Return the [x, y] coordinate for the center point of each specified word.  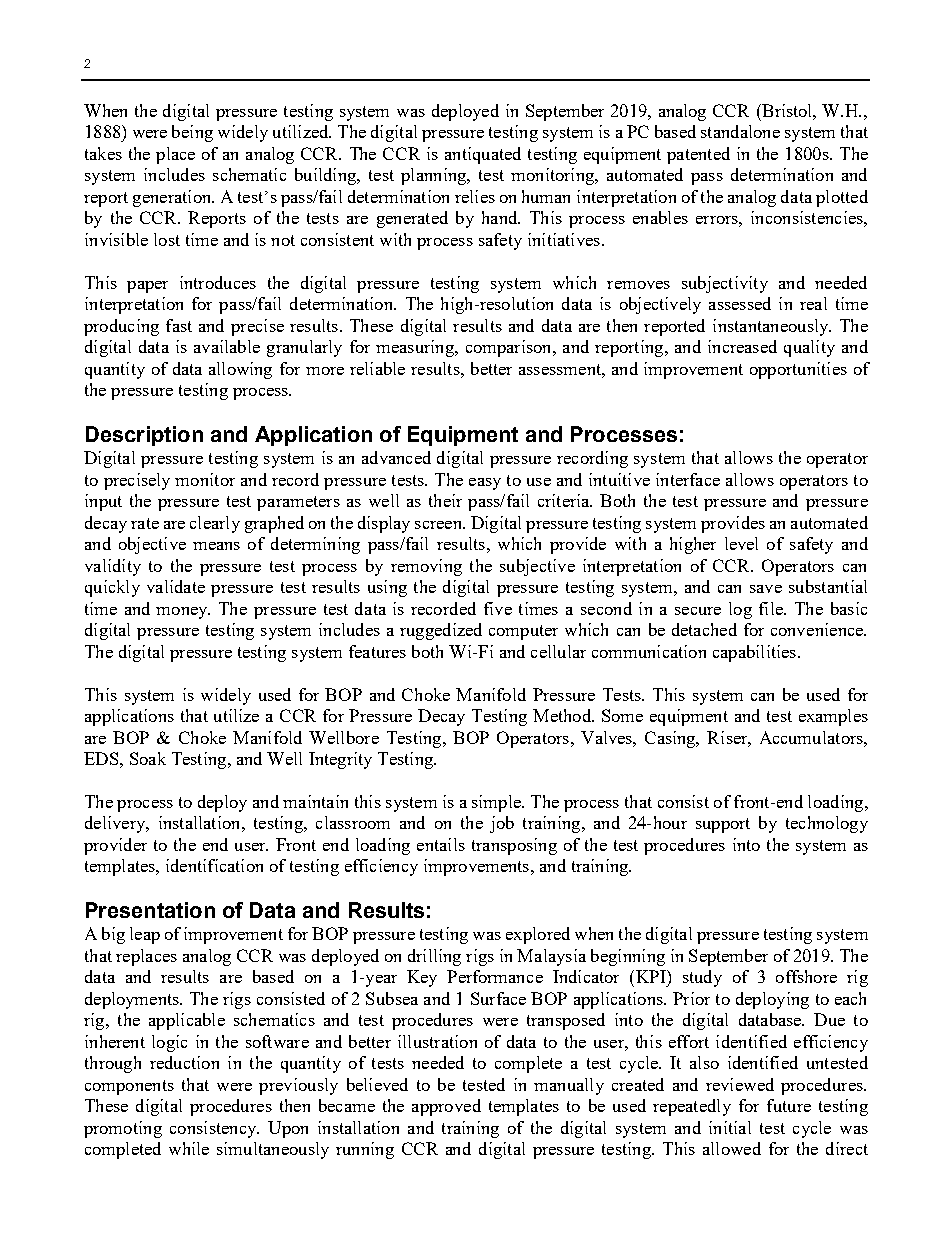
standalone [740, 131]
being [192, 133]
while [189, 1148]
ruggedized [441, 631]
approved [446, 1107]
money [183, 613]
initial [730, 1127]
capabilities [754, 653]
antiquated [483, 155]
